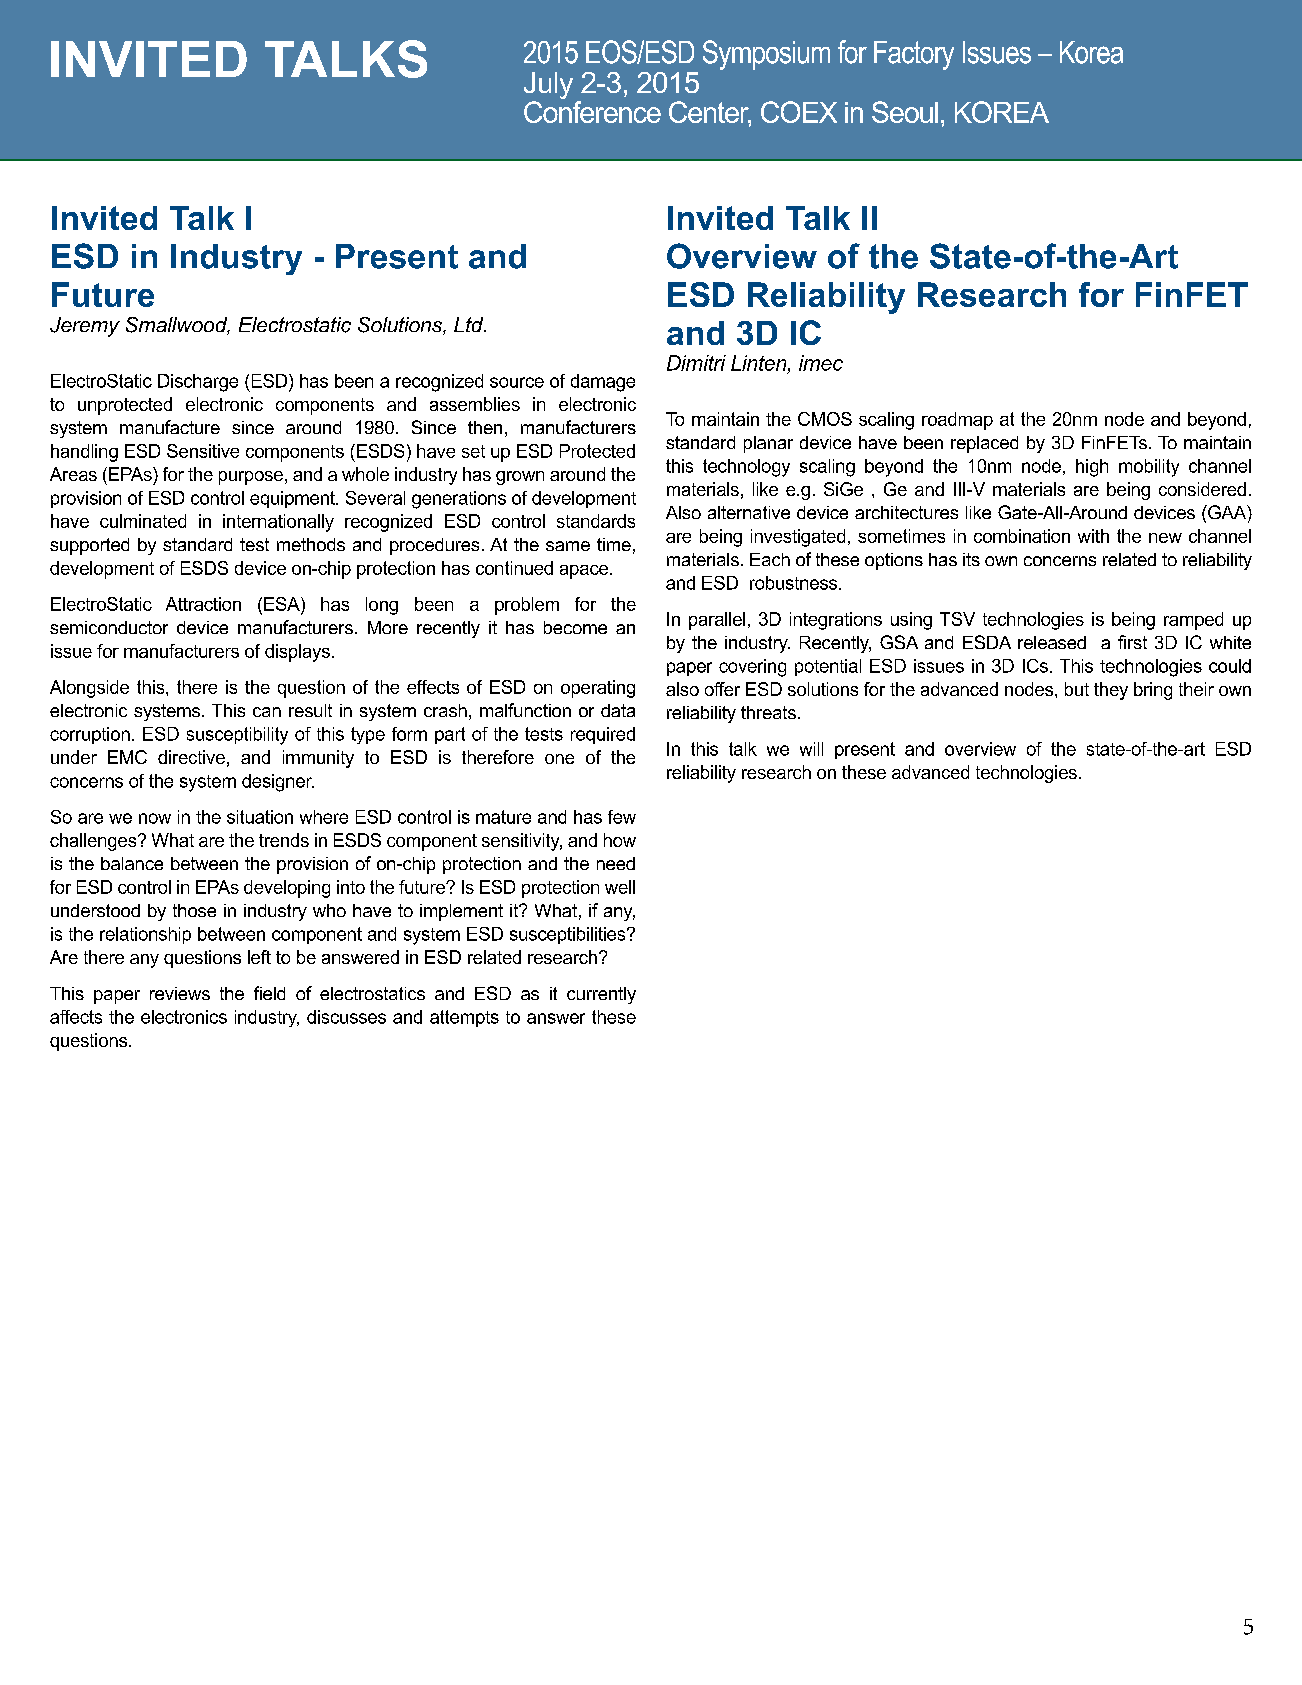 This page has width=1302, height=1685. Describe the element at coordinates (598, 689) in the page. I see `operating` at that location.
